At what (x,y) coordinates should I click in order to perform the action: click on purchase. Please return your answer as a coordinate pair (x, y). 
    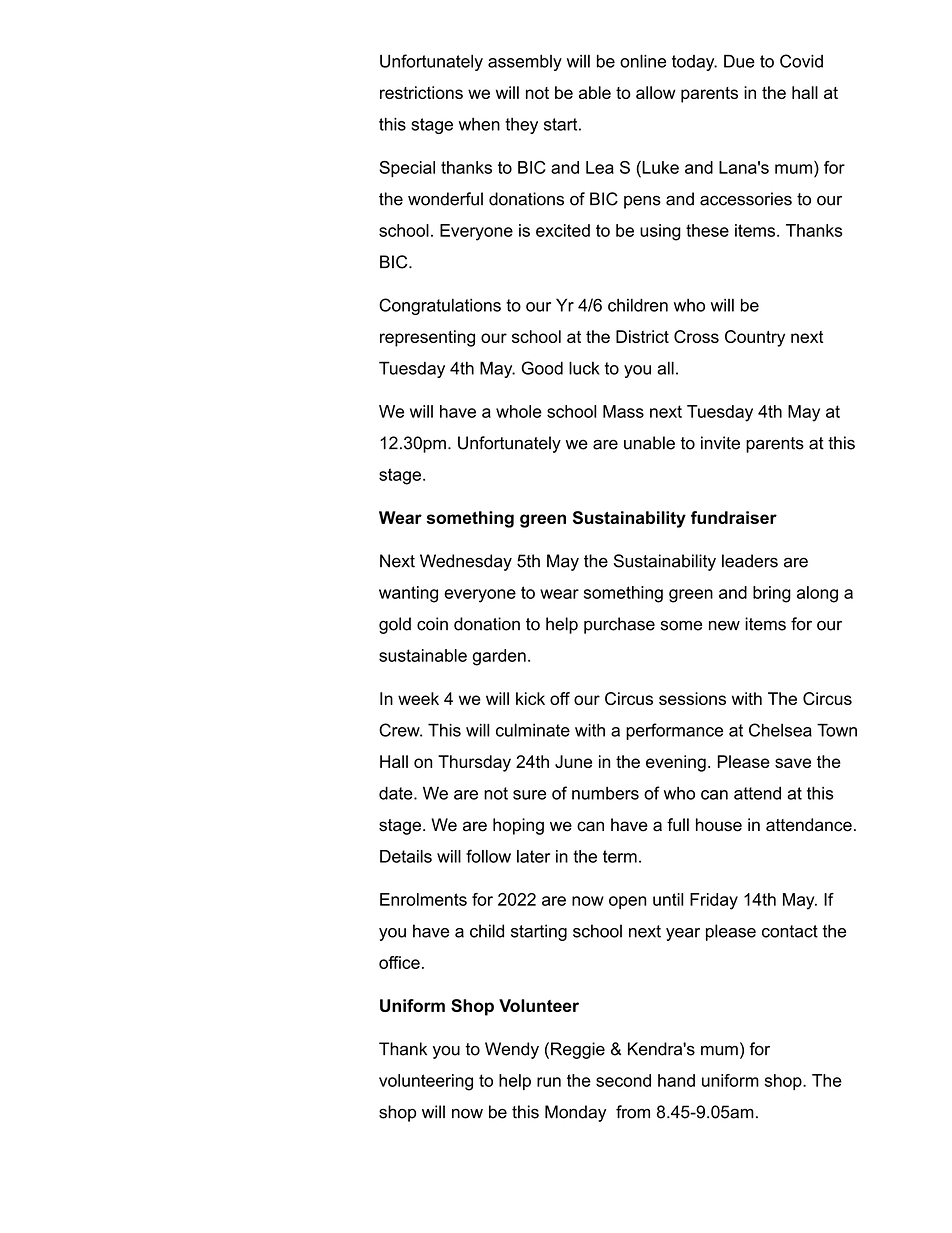
    Looking at the image, I should click on (619, 625).
